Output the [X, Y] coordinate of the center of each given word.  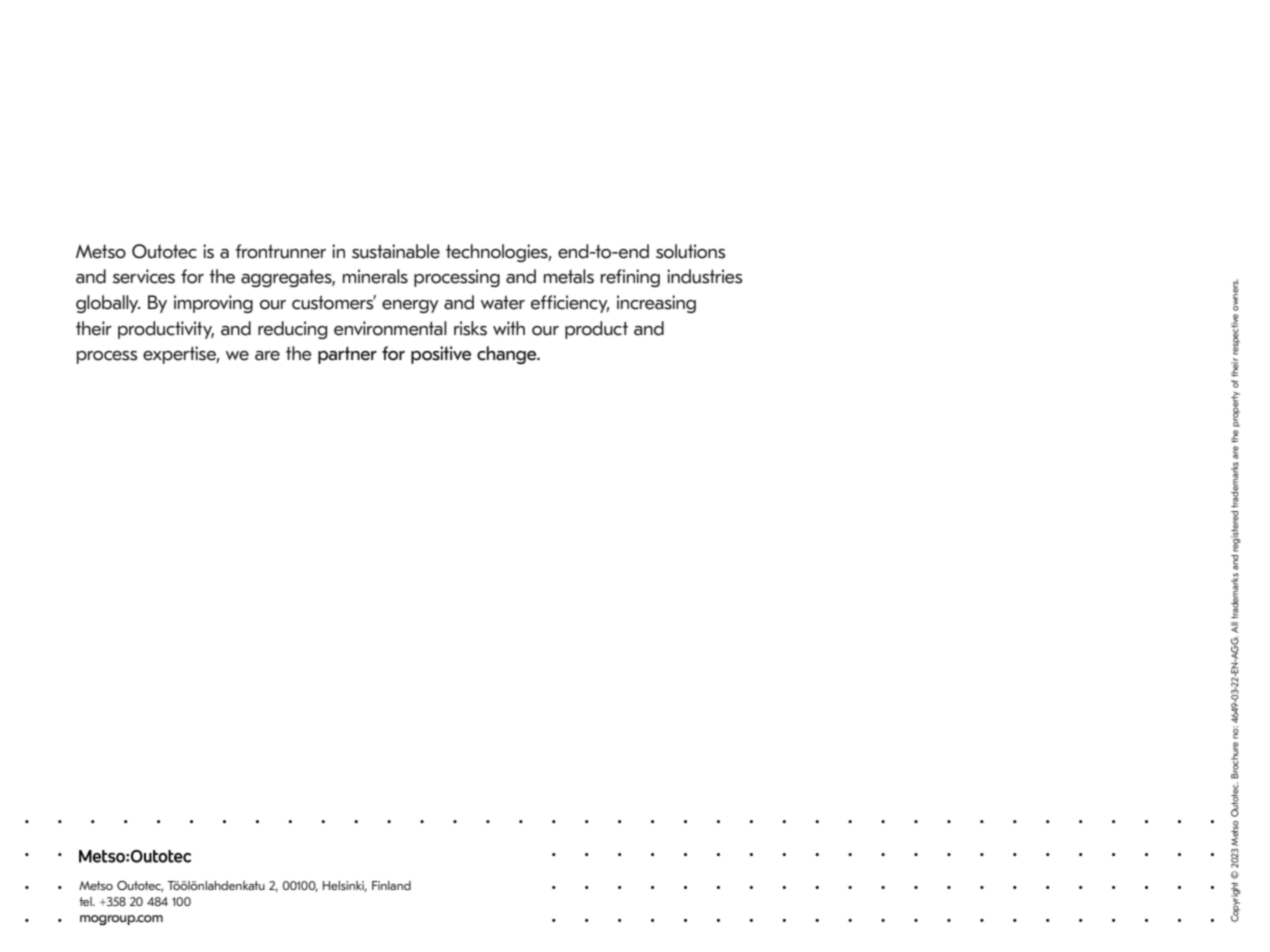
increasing [656, 304]
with [509, 328]
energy [410, 306]
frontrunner [280, 251]
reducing [292, 330]
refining [630, 278]
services [144, 276]
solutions [690, 251]
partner [347, 355]
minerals [375, 276]
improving [213, 304]
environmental [390, 328]
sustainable [396, 251]
